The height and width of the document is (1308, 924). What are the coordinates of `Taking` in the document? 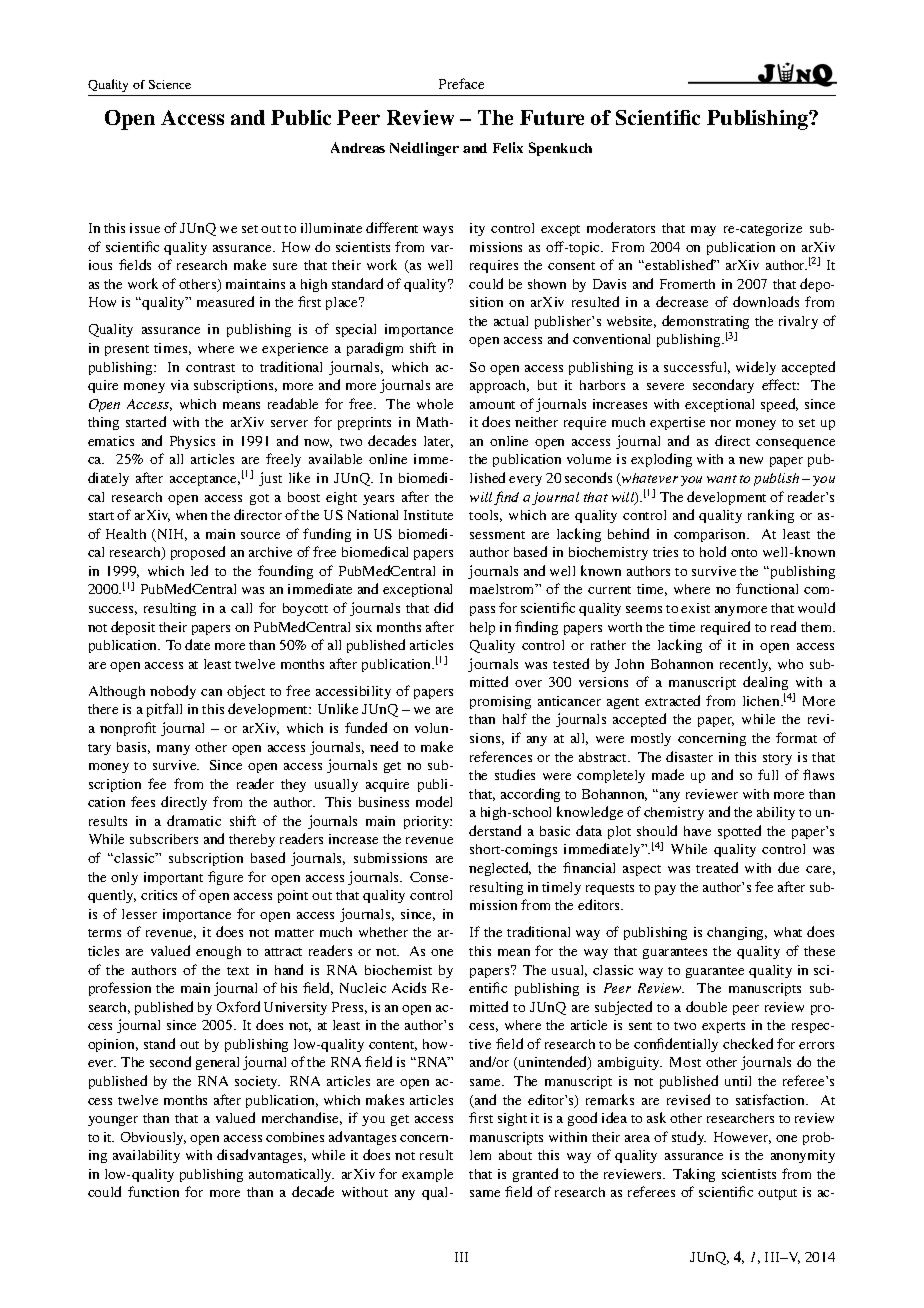 It's located at (694, 1175).
